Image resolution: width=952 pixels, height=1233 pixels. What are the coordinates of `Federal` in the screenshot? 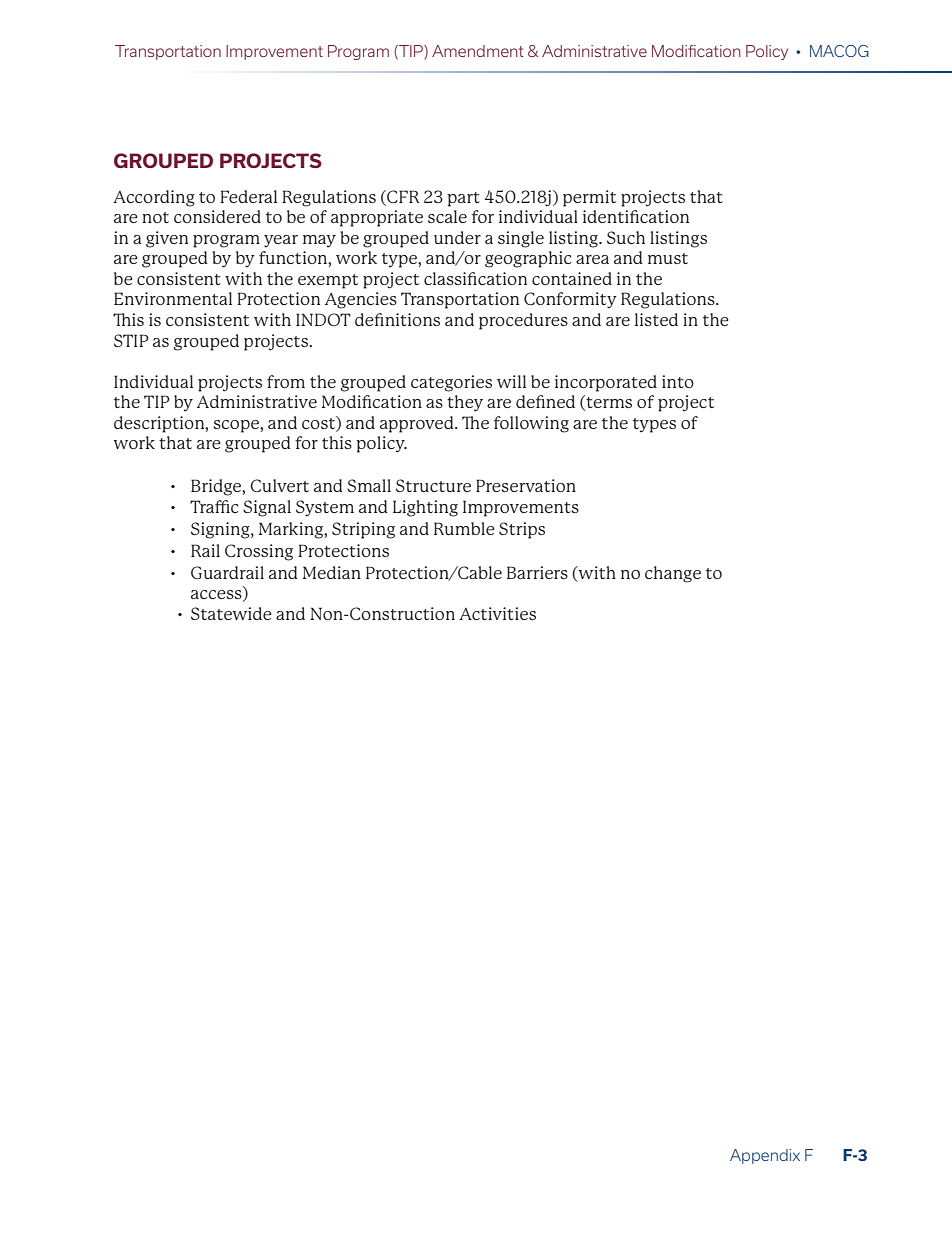 It's located at (248, 196).
